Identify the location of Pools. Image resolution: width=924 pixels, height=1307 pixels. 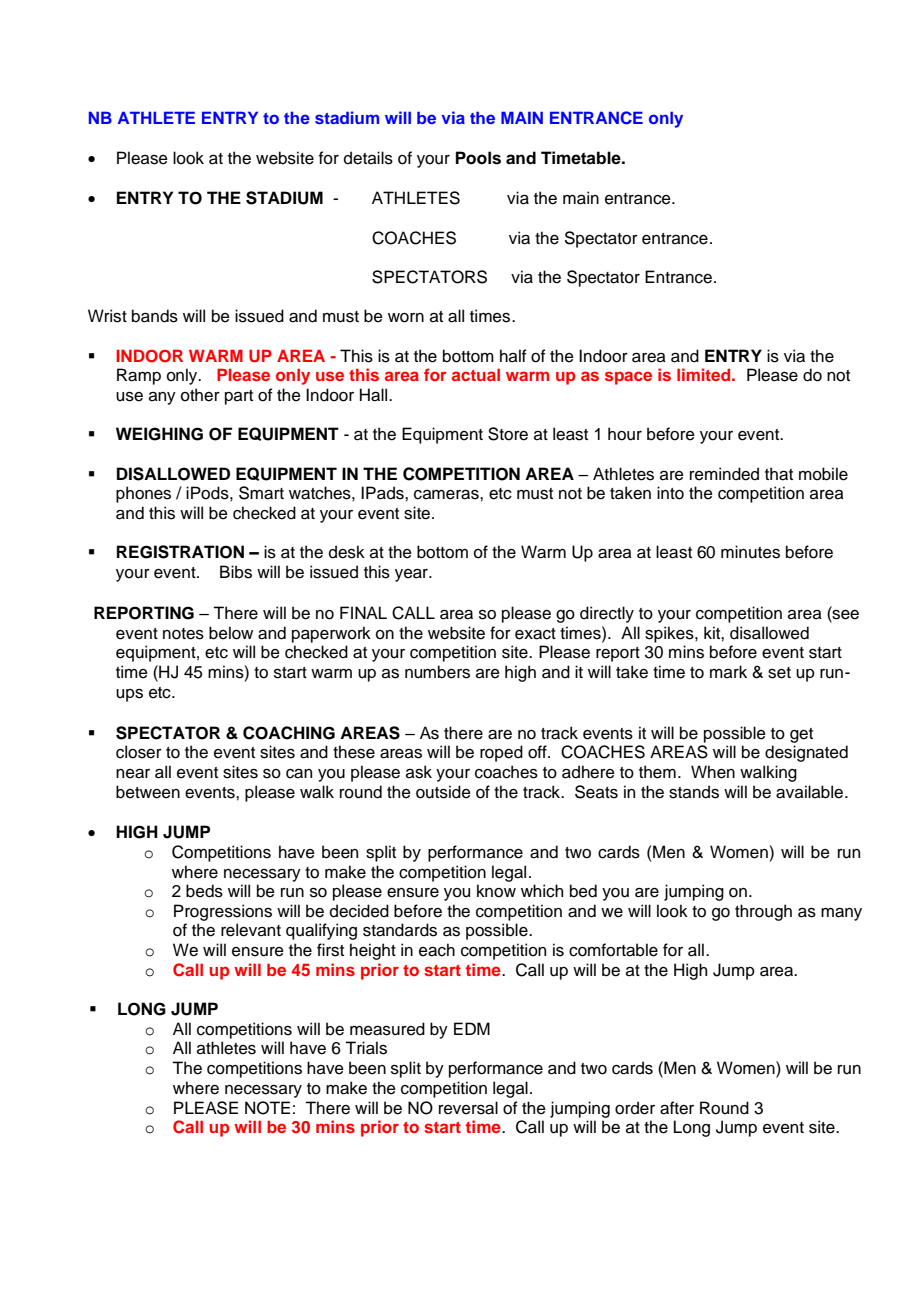
(478, 158).
